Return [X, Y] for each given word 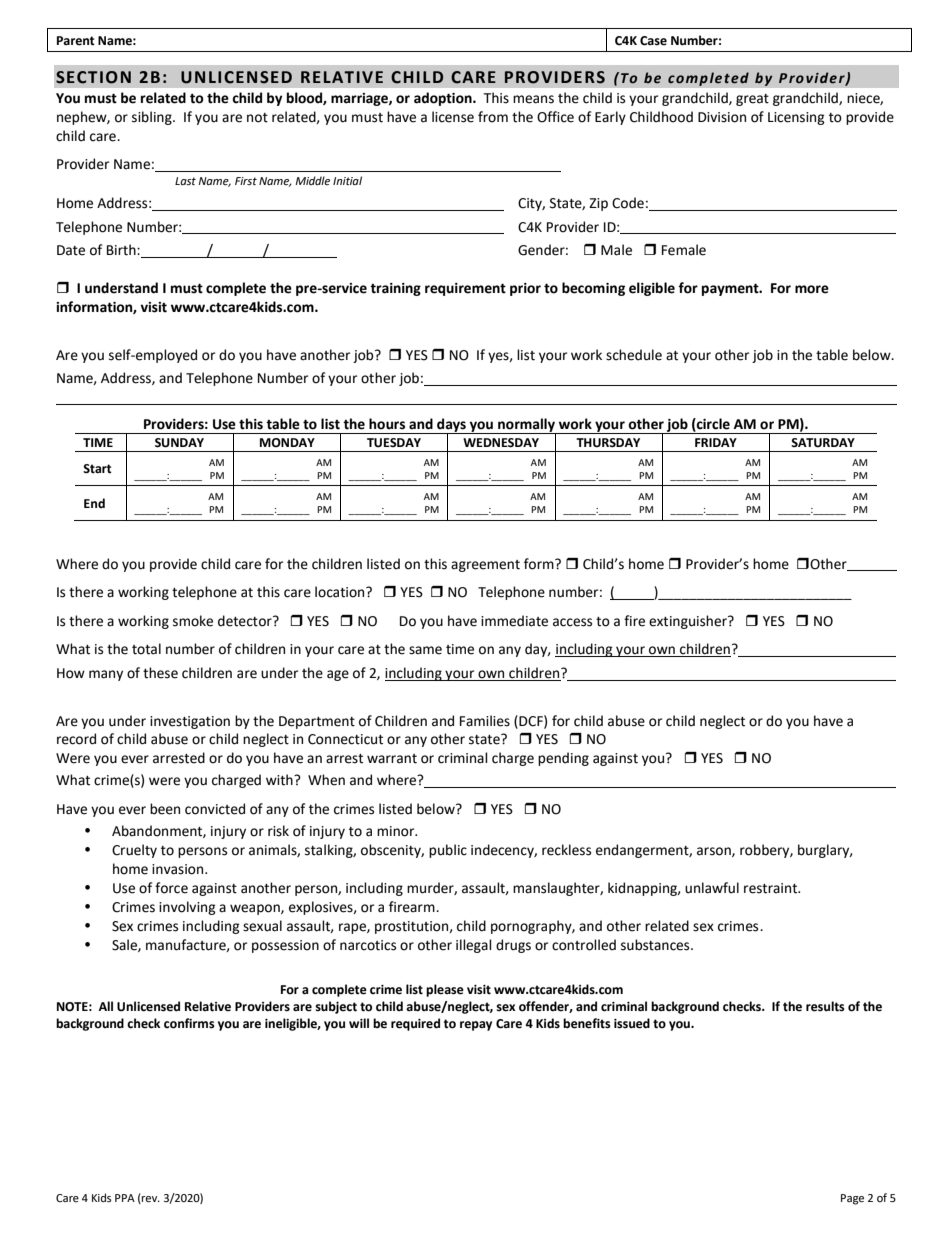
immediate [514, 621]
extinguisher [689, 622]
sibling [153, 118]
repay [476, 1026]
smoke [193, 621]
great [752, 100]
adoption [444, 99]
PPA [125, 1198]
